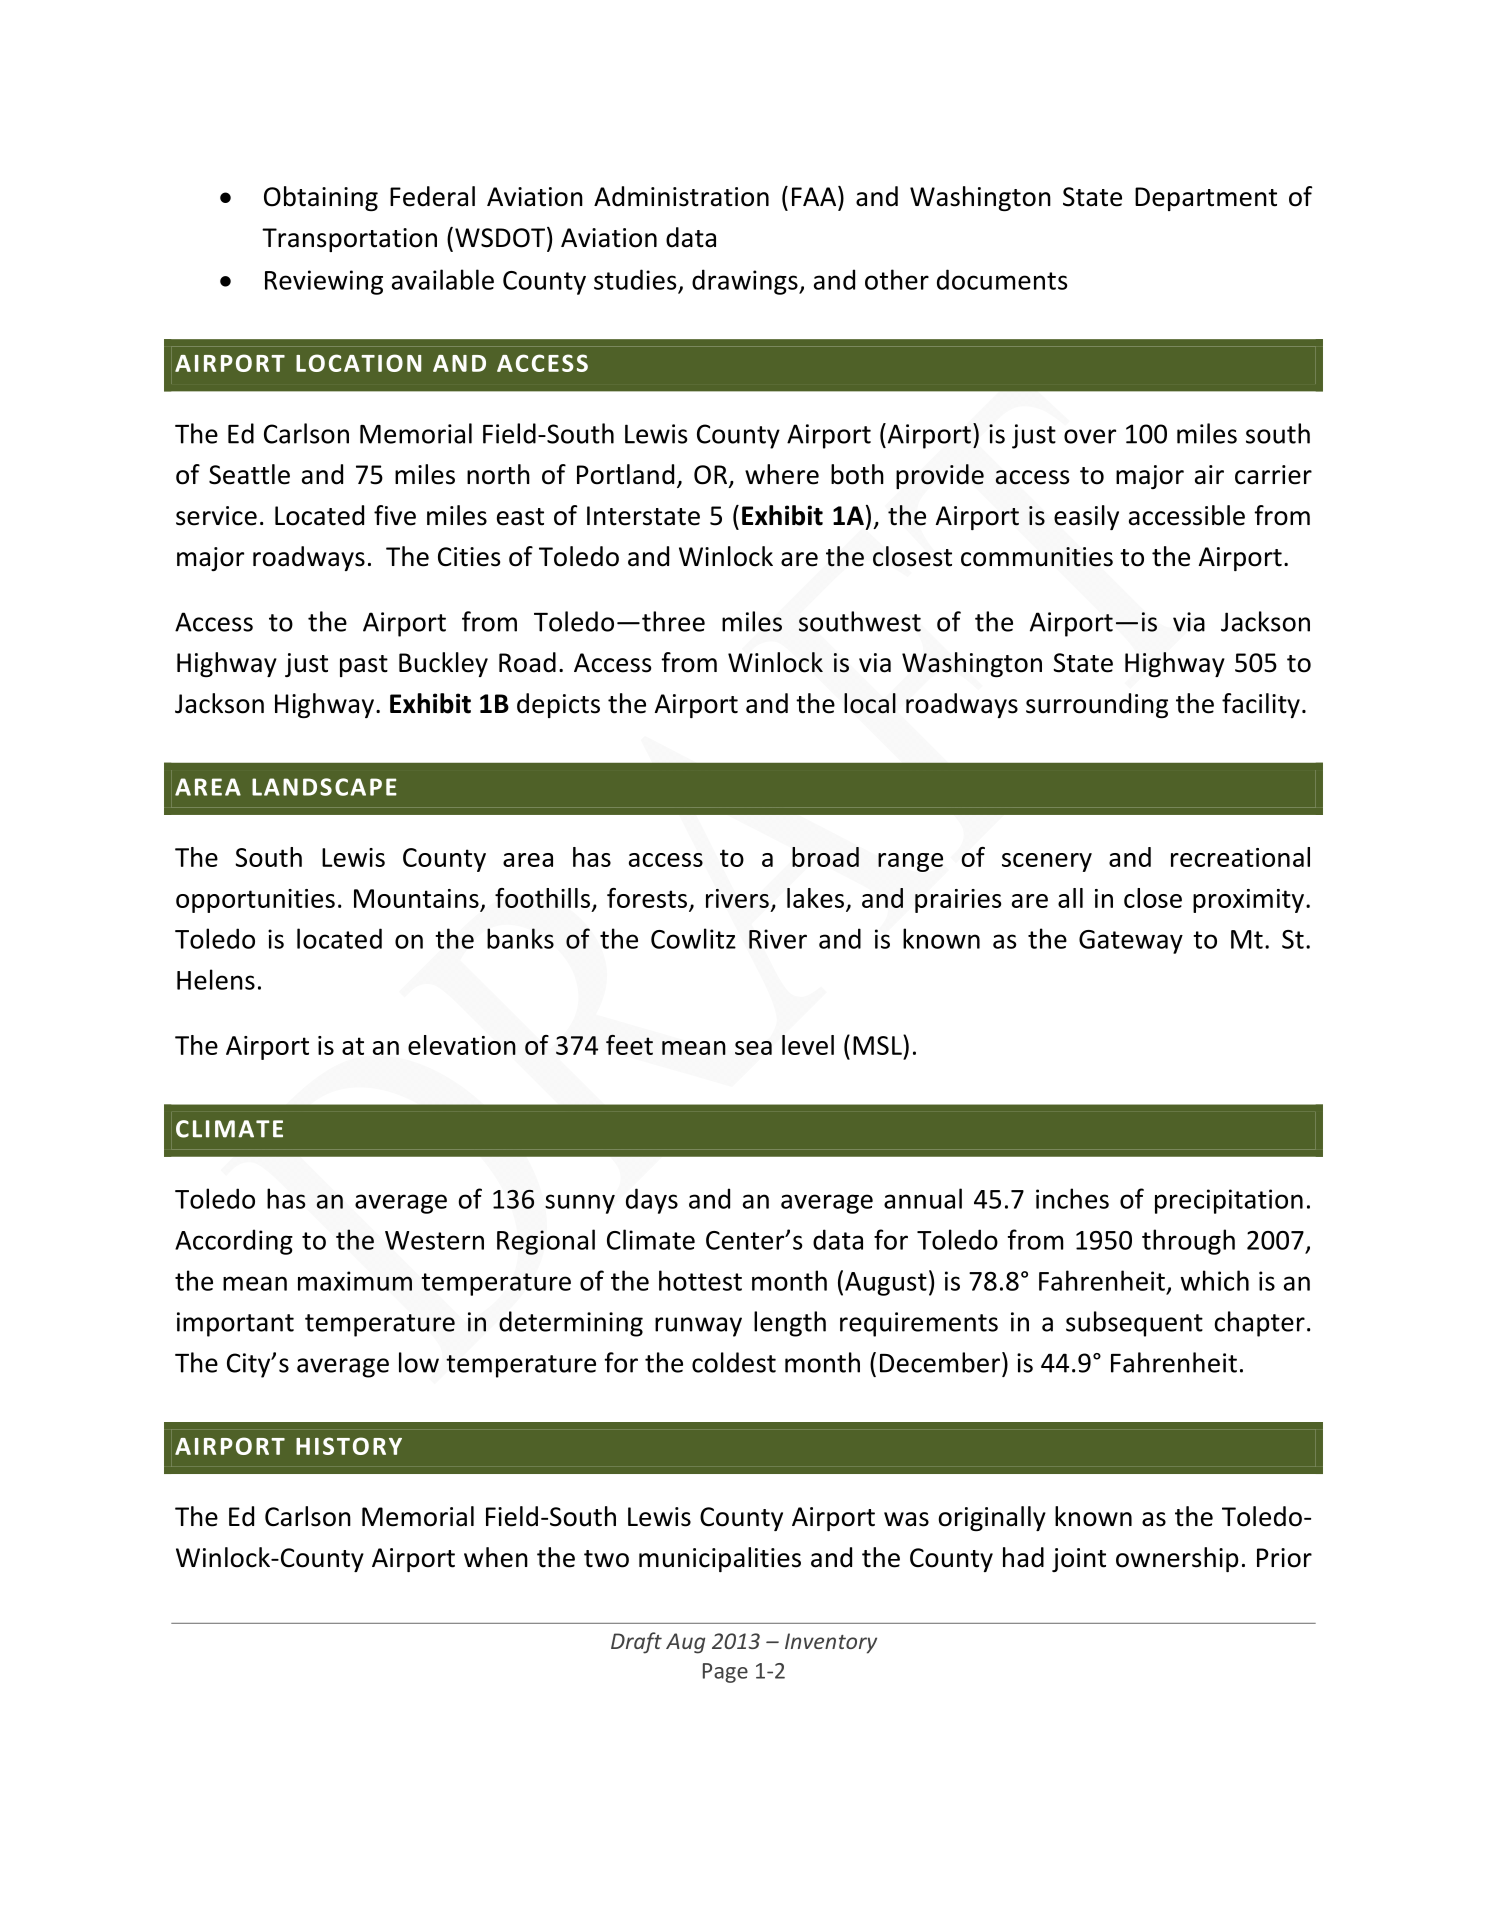 This screenshot has height=1924, width=1487. Describe the element at coordinates (870, 703) in the screenshot. I see `local` at that location.
